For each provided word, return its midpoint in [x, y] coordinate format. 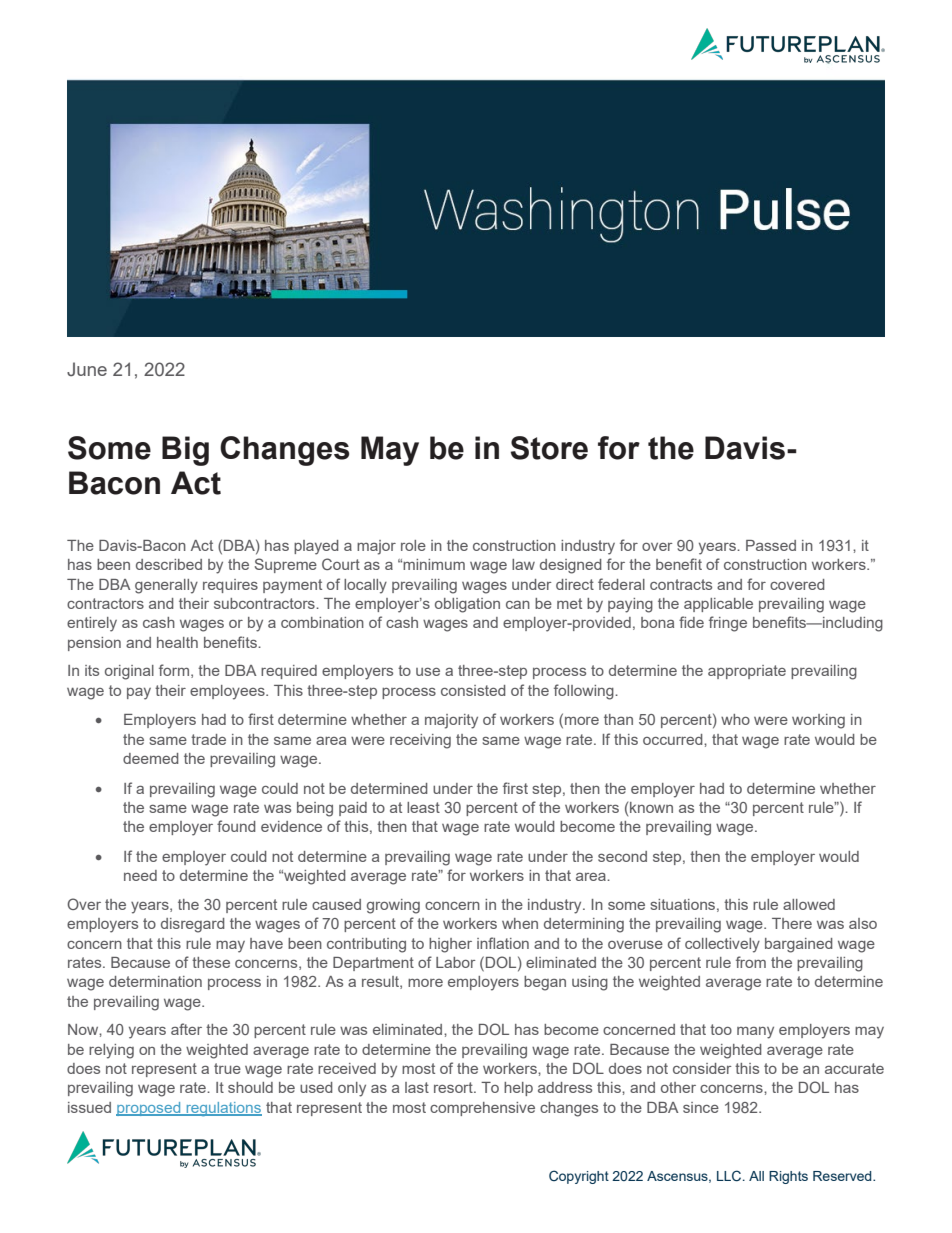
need [140, 875]
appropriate [747, 672]
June [87, 369]
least [423, 807]
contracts [681, 584]
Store [549, 448]
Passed [771, 545]
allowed [809, 904]
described [169, 564]
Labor [456, 962]
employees [228, 692]
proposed [149, 1109]
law [523, 564]
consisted [473, 690]
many [755, 1033]
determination [155, 981]
